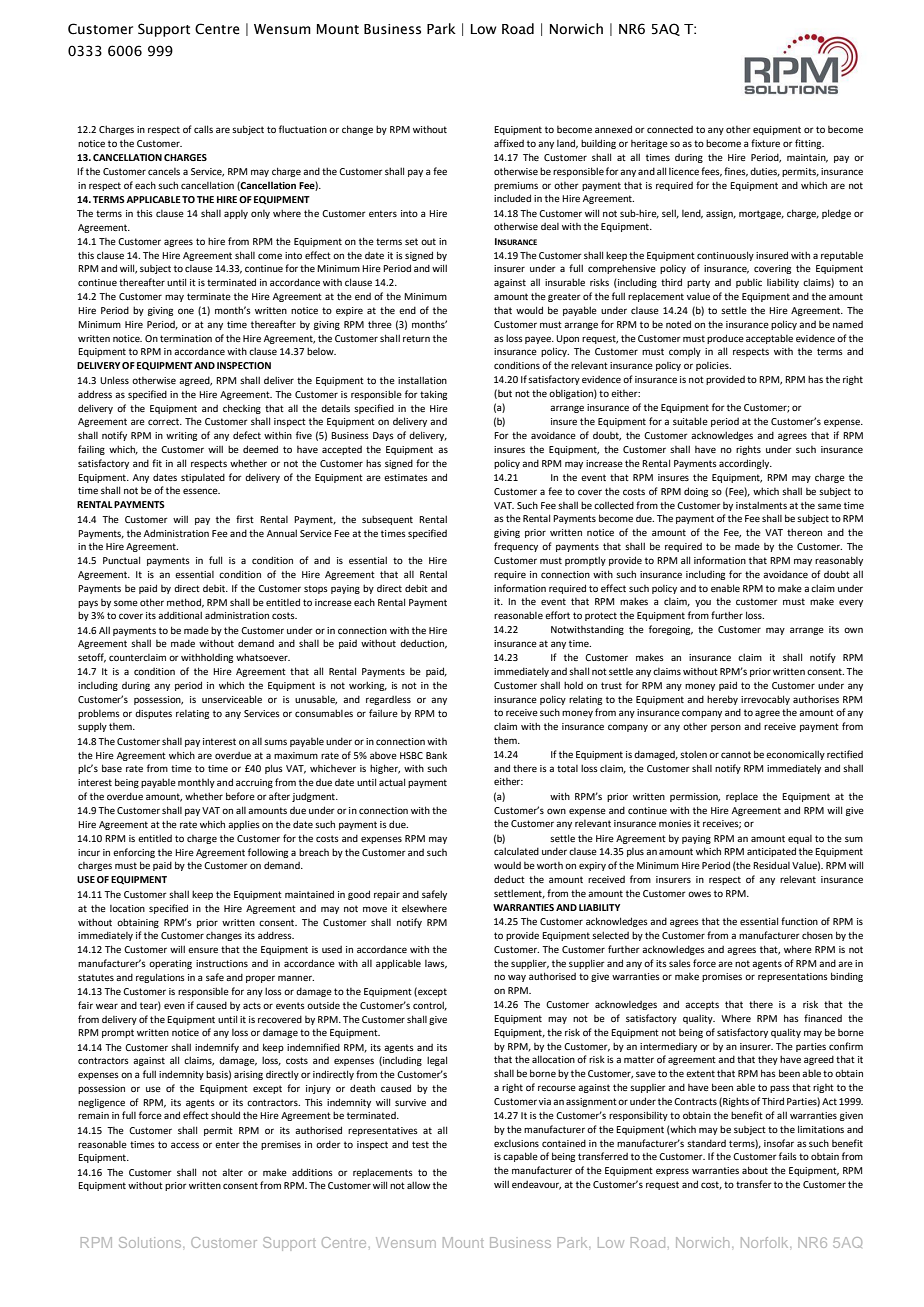 Image resolution: width=924 pixels, height=1307 pixels. I want to click on Solutions, so click(151, 1242).
